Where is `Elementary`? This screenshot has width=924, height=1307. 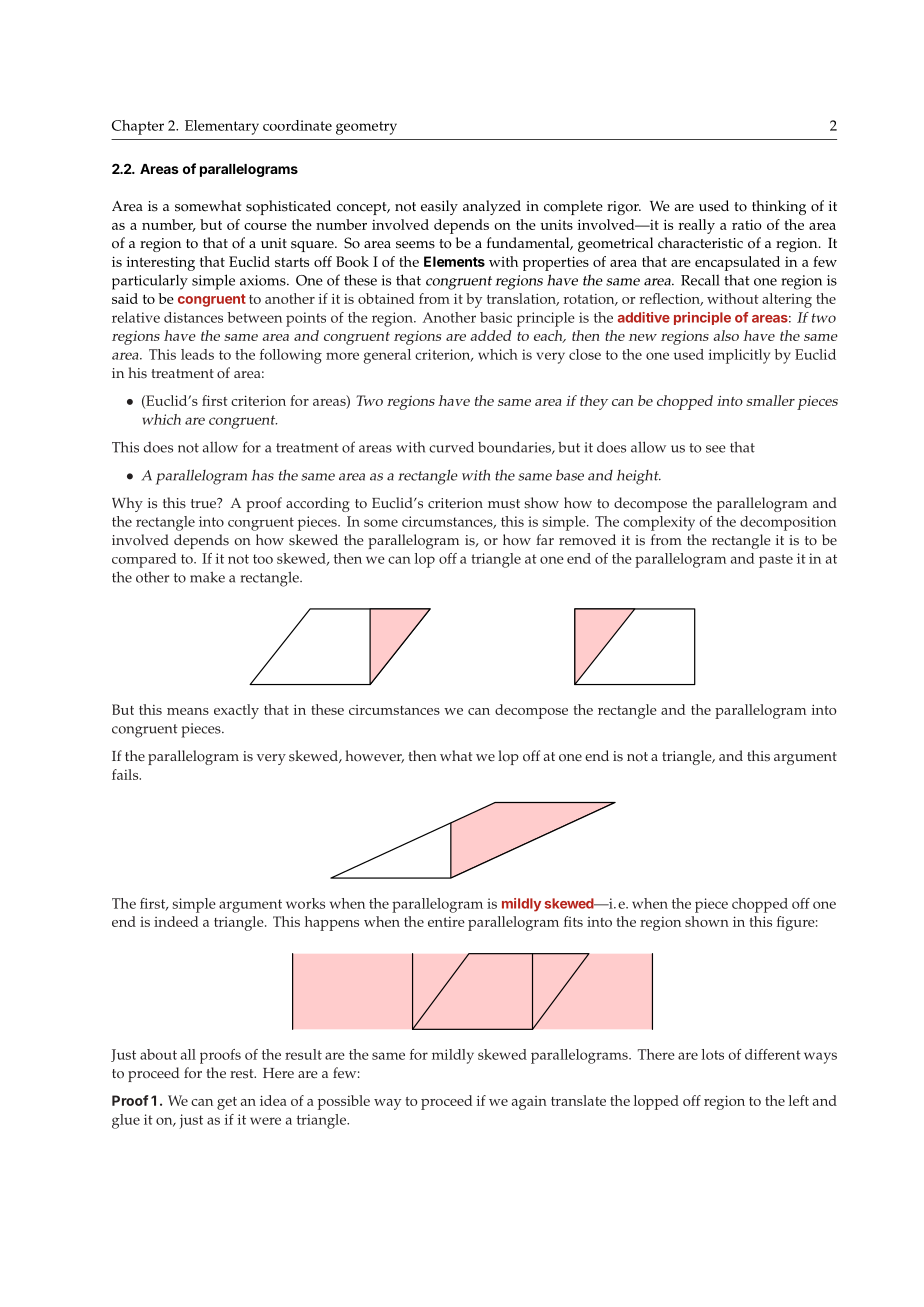 Elementary is located at coordinates (222, 127).
